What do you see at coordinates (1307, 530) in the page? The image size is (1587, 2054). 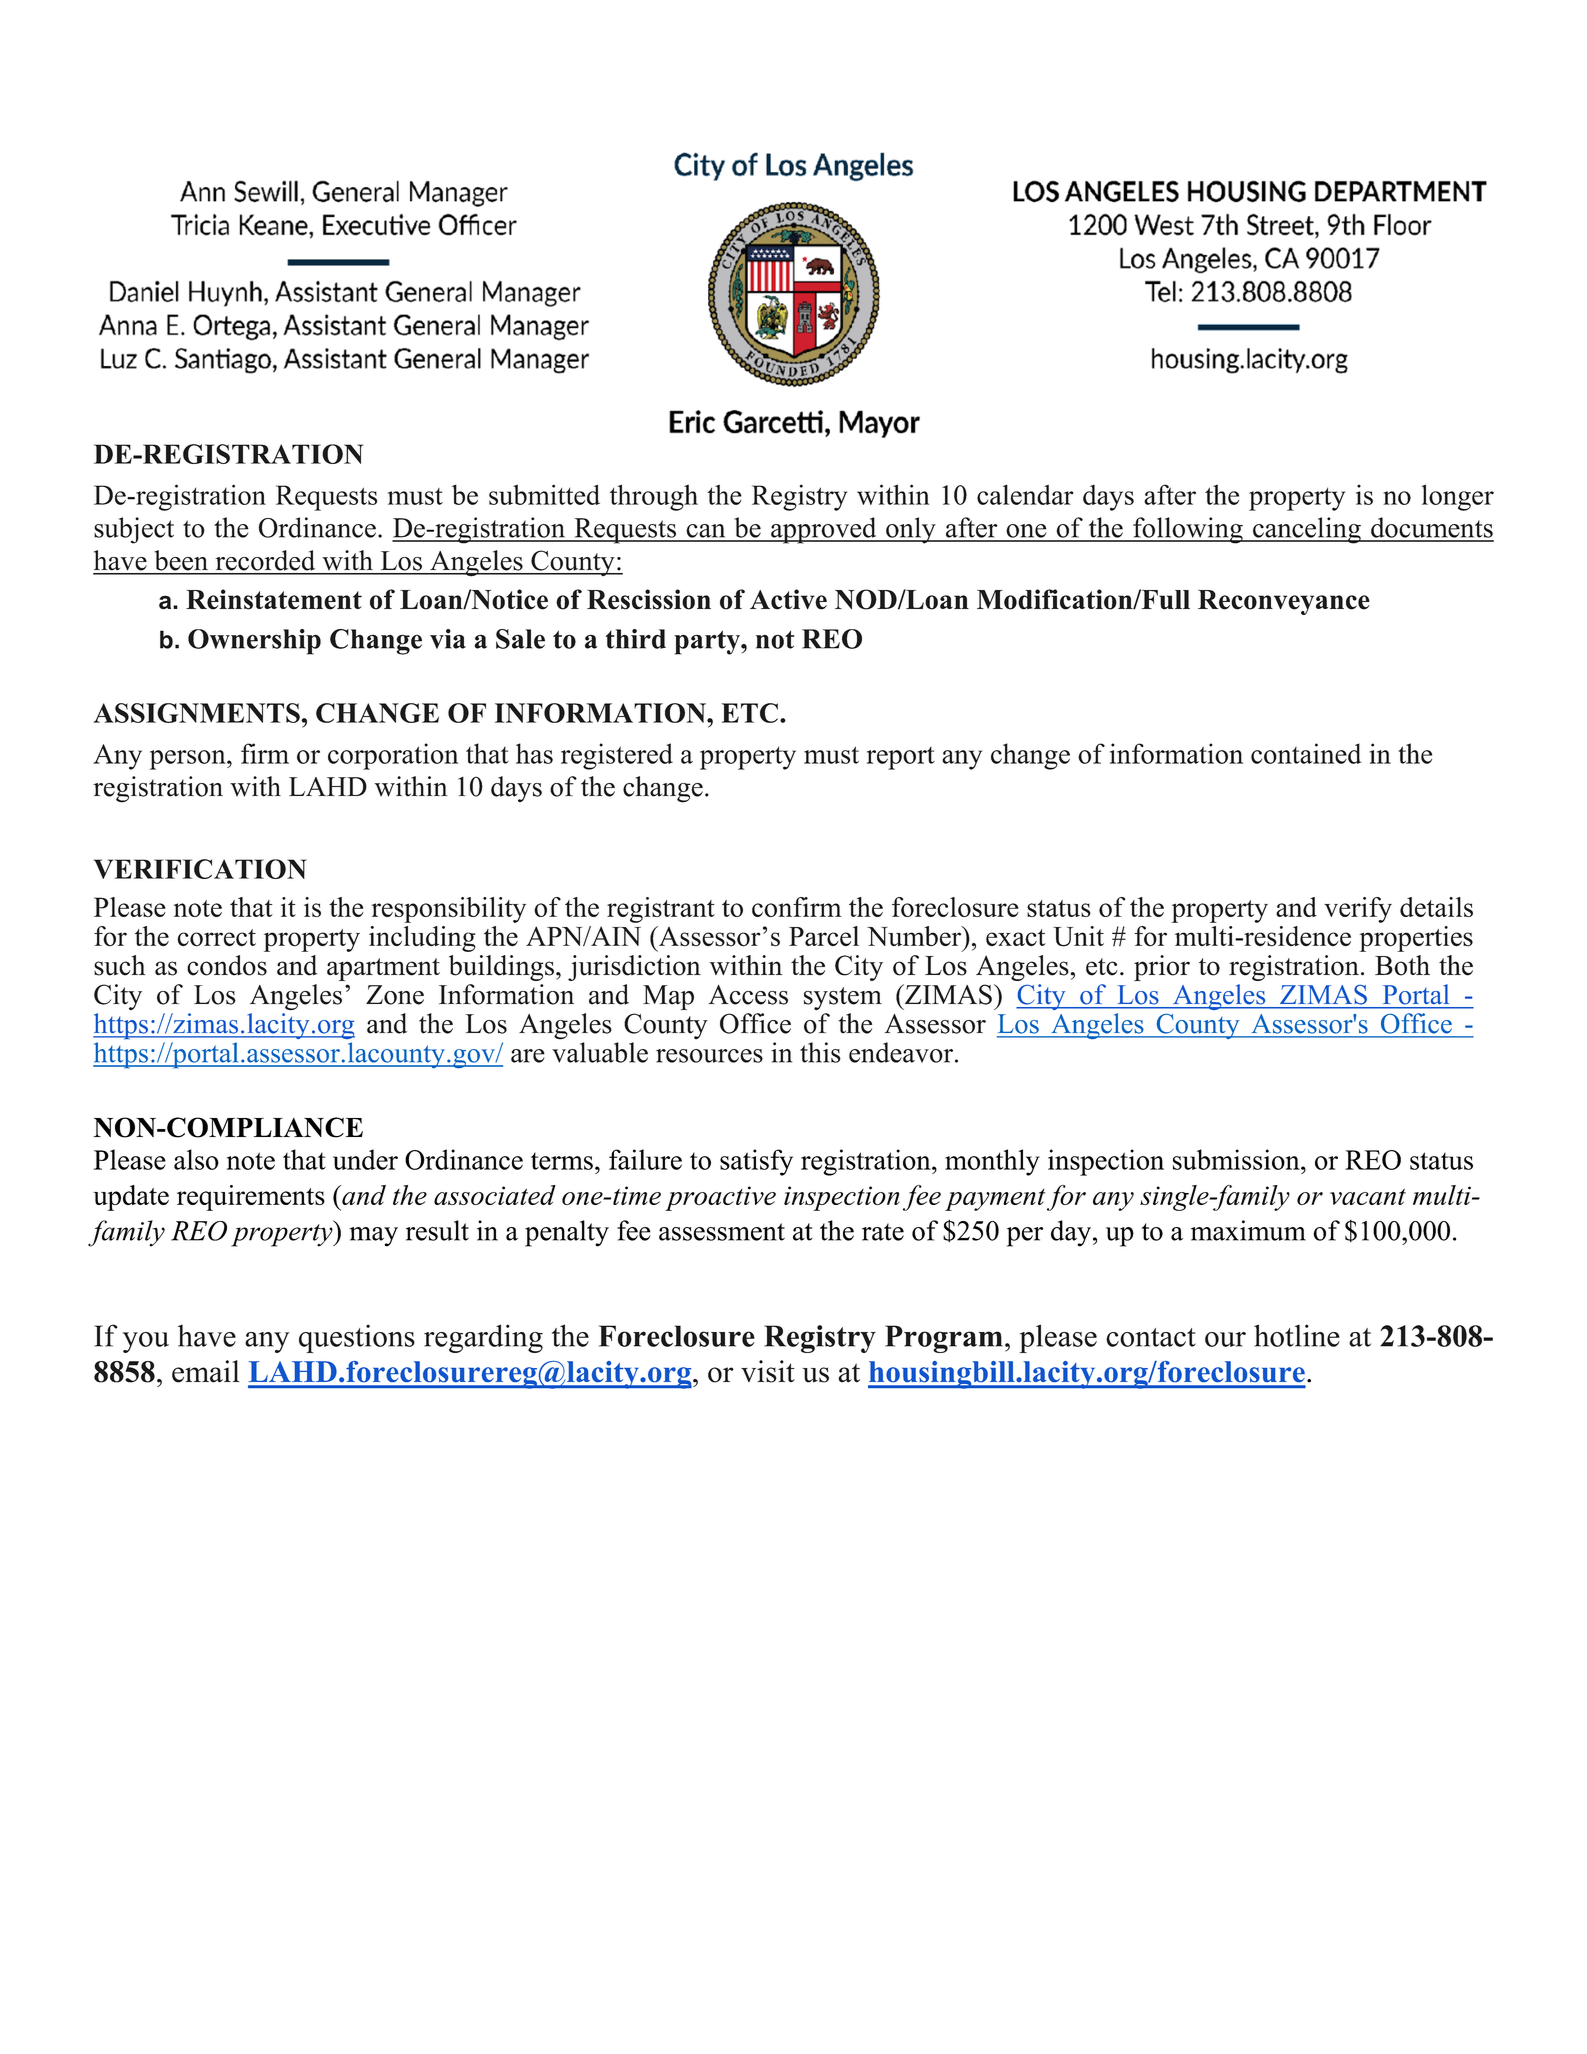 I see `canceling` at bounding box center [1307, 530].
